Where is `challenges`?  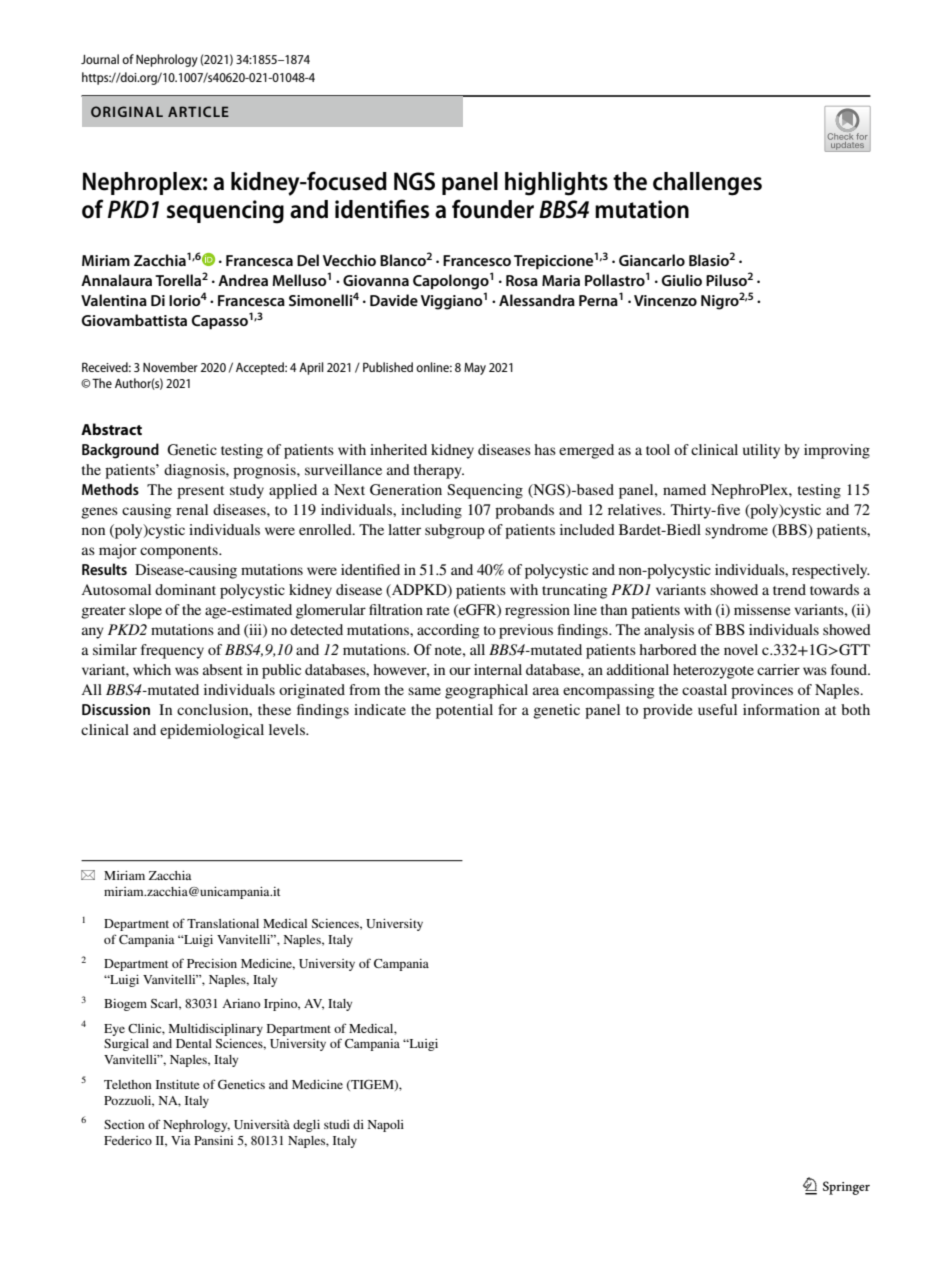 challenges is located at coordinates (707, 184).
